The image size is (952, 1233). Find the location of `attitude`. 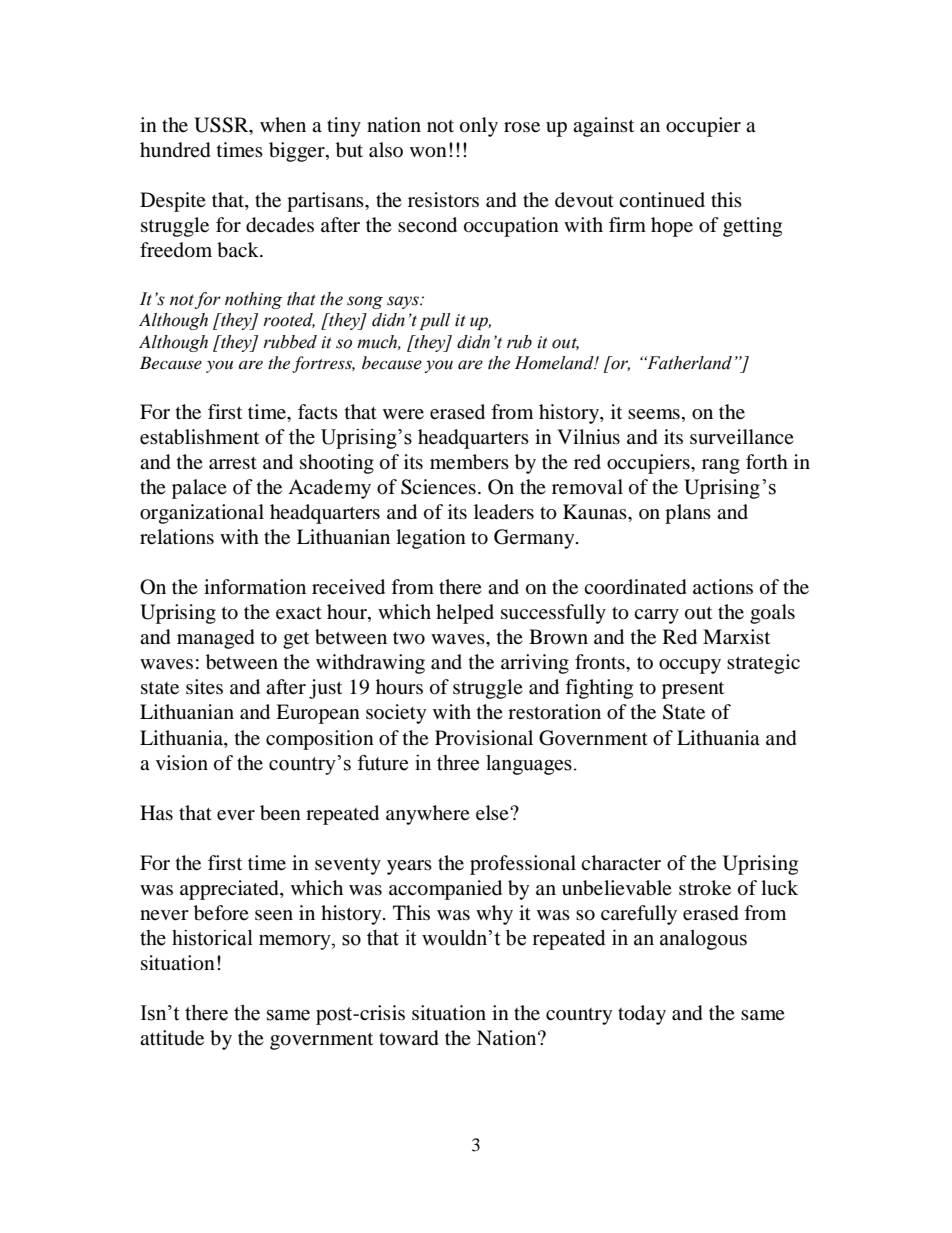

attitude is located at coordinates (172, 1038).
